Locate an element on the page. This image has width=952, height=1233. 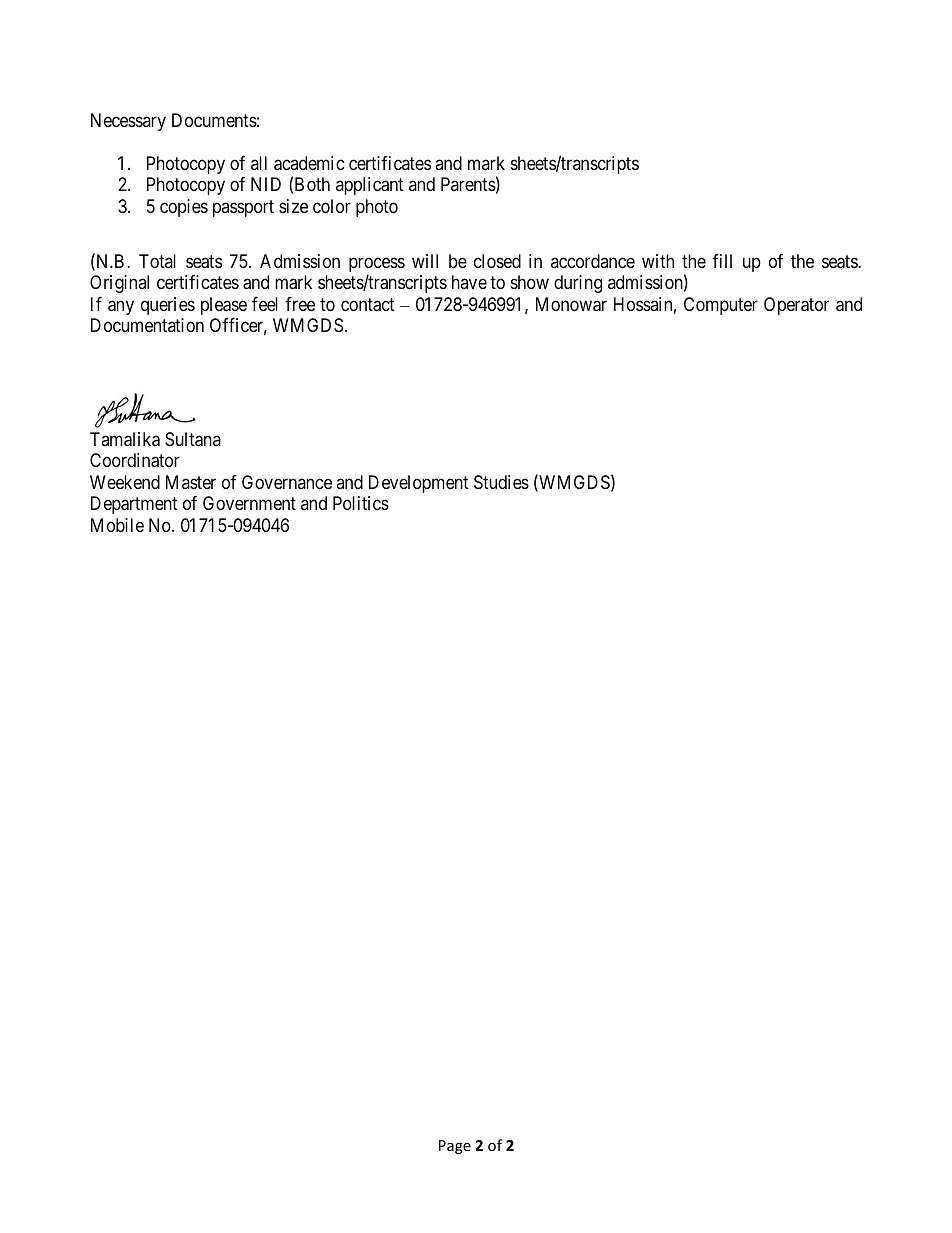
Computer is located at coordinates (721, 306).
